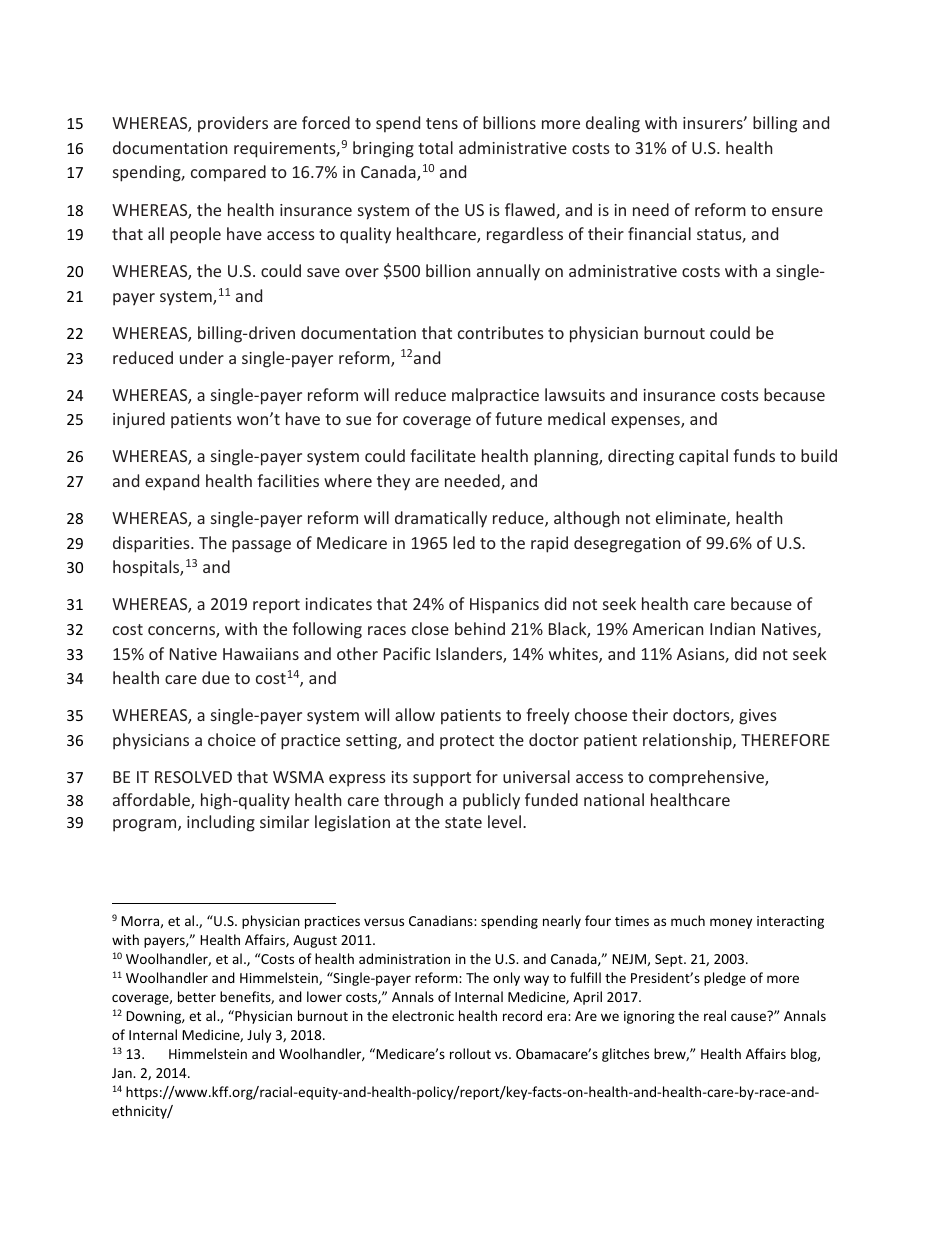 Image resolution: width=952 pixels, height=1233 pixels. I want to click on protect, so click(467, 742).
